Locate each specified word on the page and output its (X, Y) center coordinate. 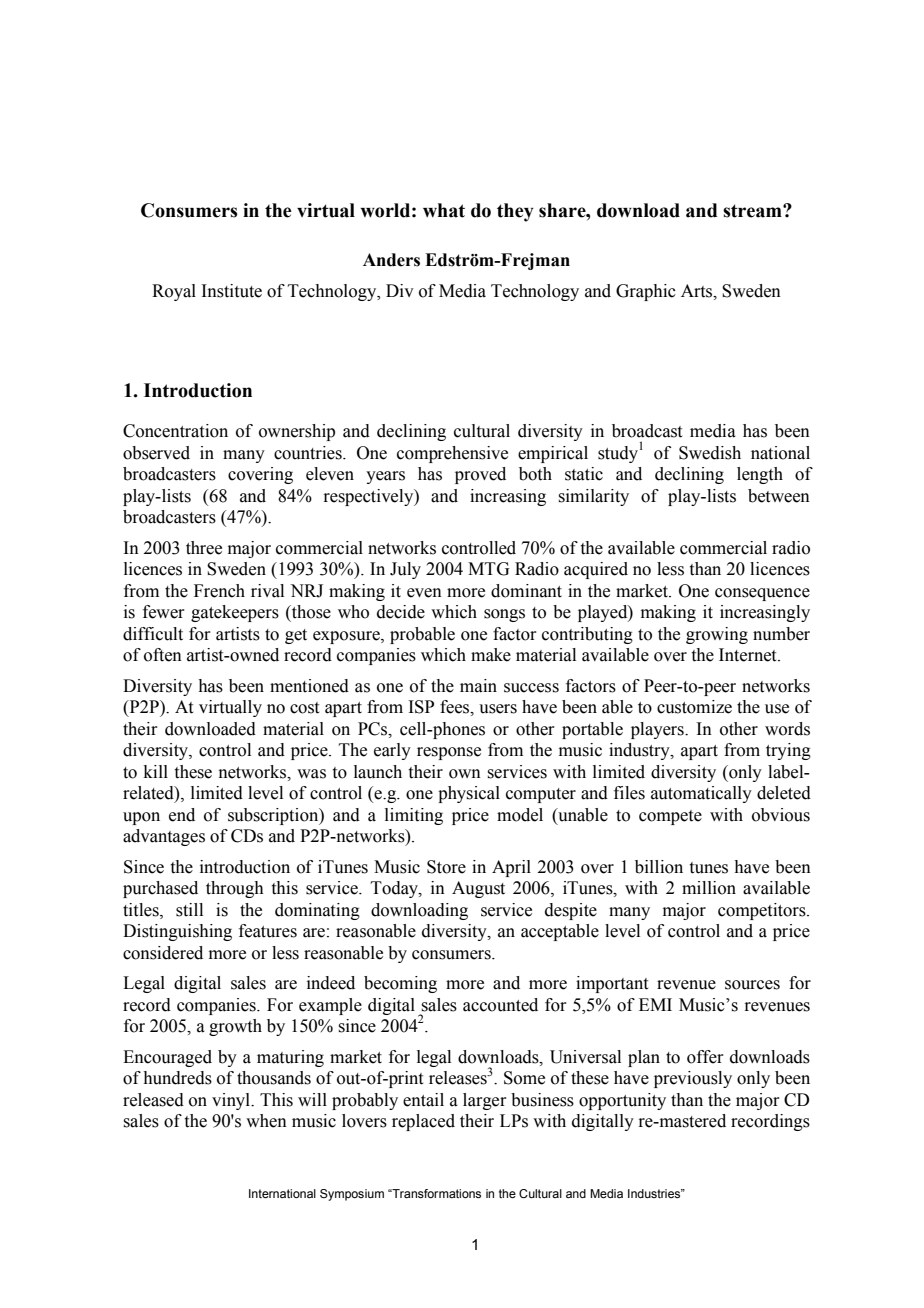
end (182, 815)
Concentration (175, 431)
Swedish (710, 453)
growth (235, 1027)
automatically (701, 794)
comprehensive (452, 454)
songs (504, 615)
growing (717, 635)
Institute (231, 291)
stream (753, 211)
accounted (500, 1005)
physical (469, 794)
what (444, 210)
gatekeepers (235, 613)
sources (752, 985)
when (266, 1121)
